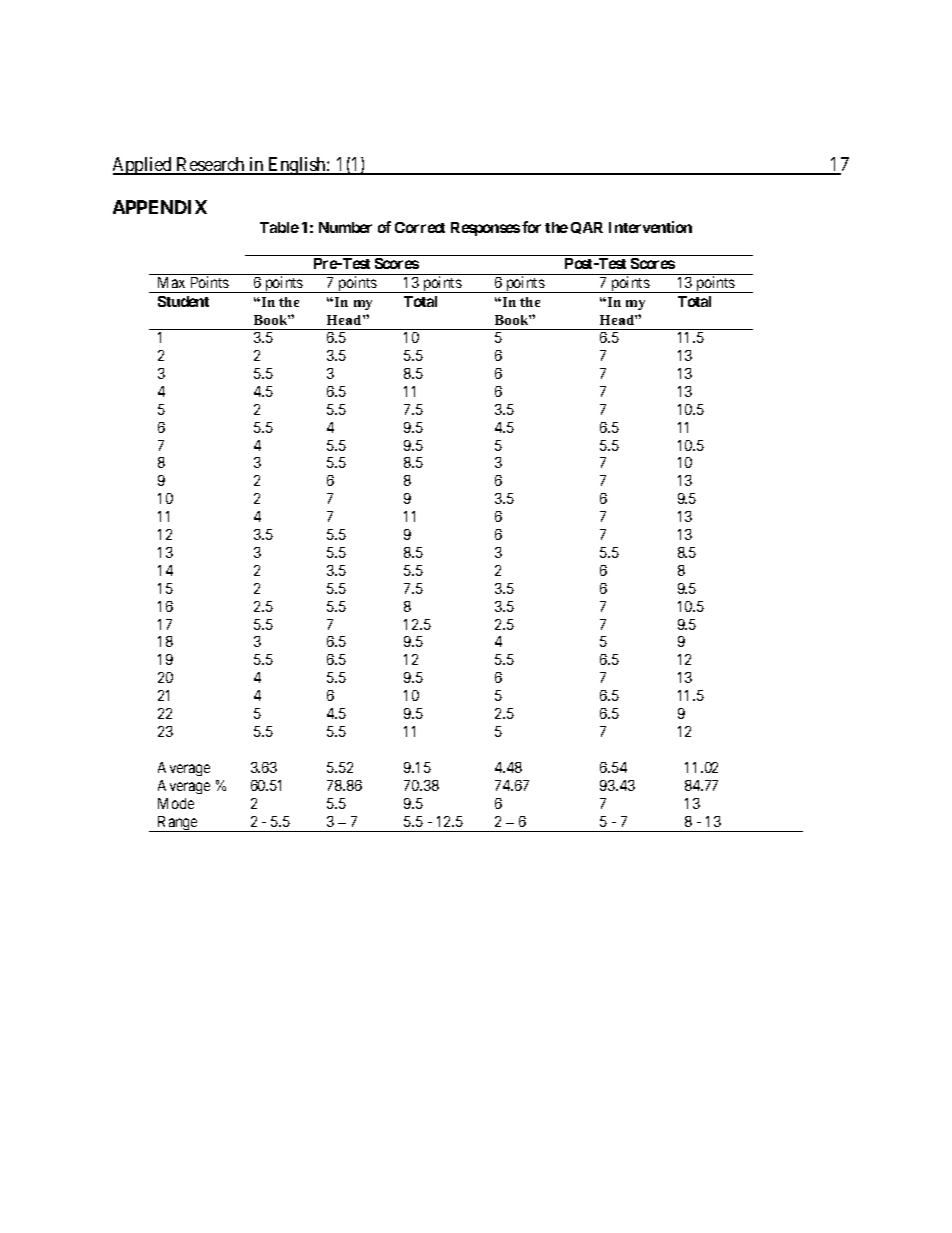  I want to click on Correct, so click(420, 227).
